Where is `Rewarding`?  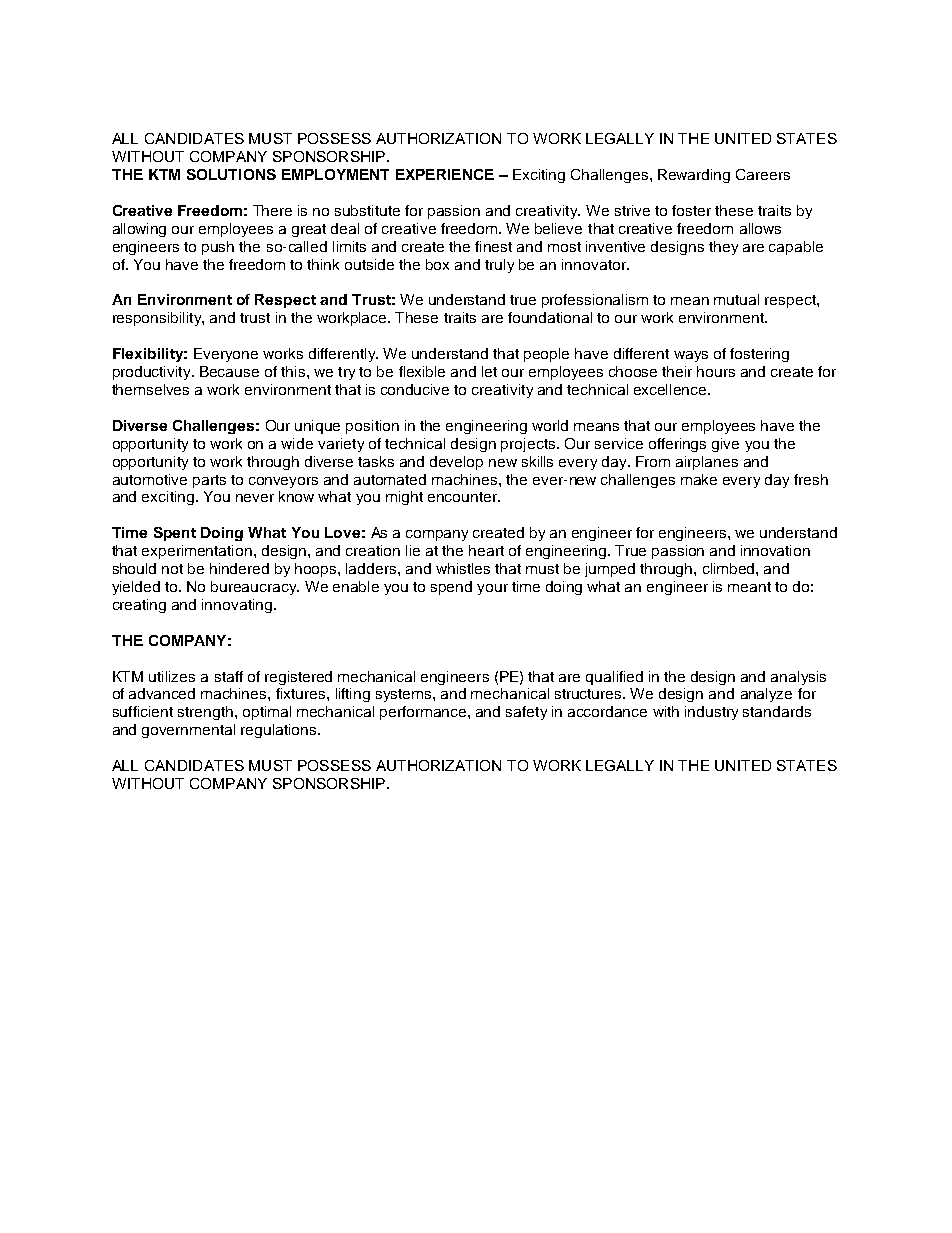 Rewarding is located at coordinates (694, 176).
